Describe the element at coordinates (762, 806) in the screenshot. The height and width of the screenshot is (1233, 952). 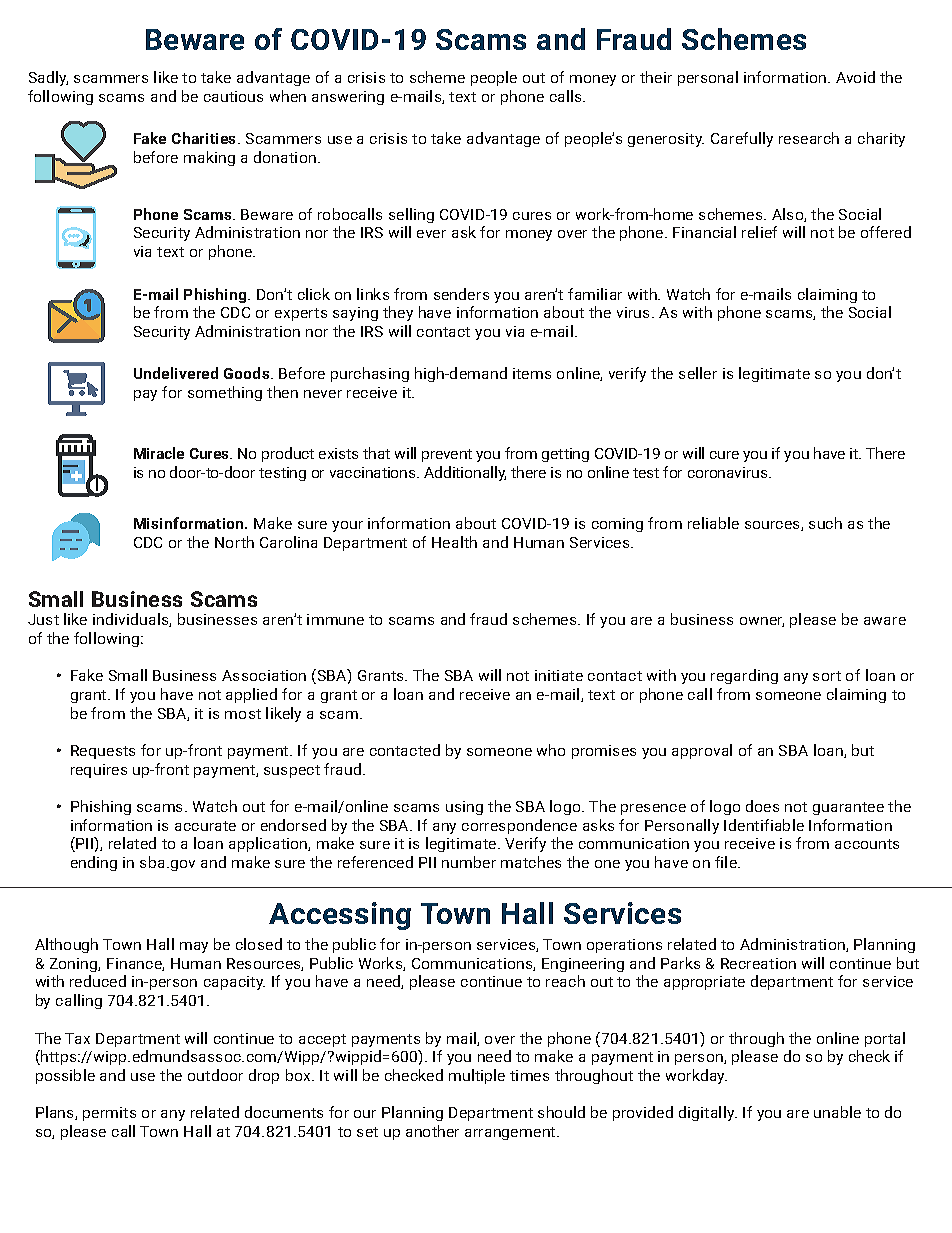
I see `does` at that location.
